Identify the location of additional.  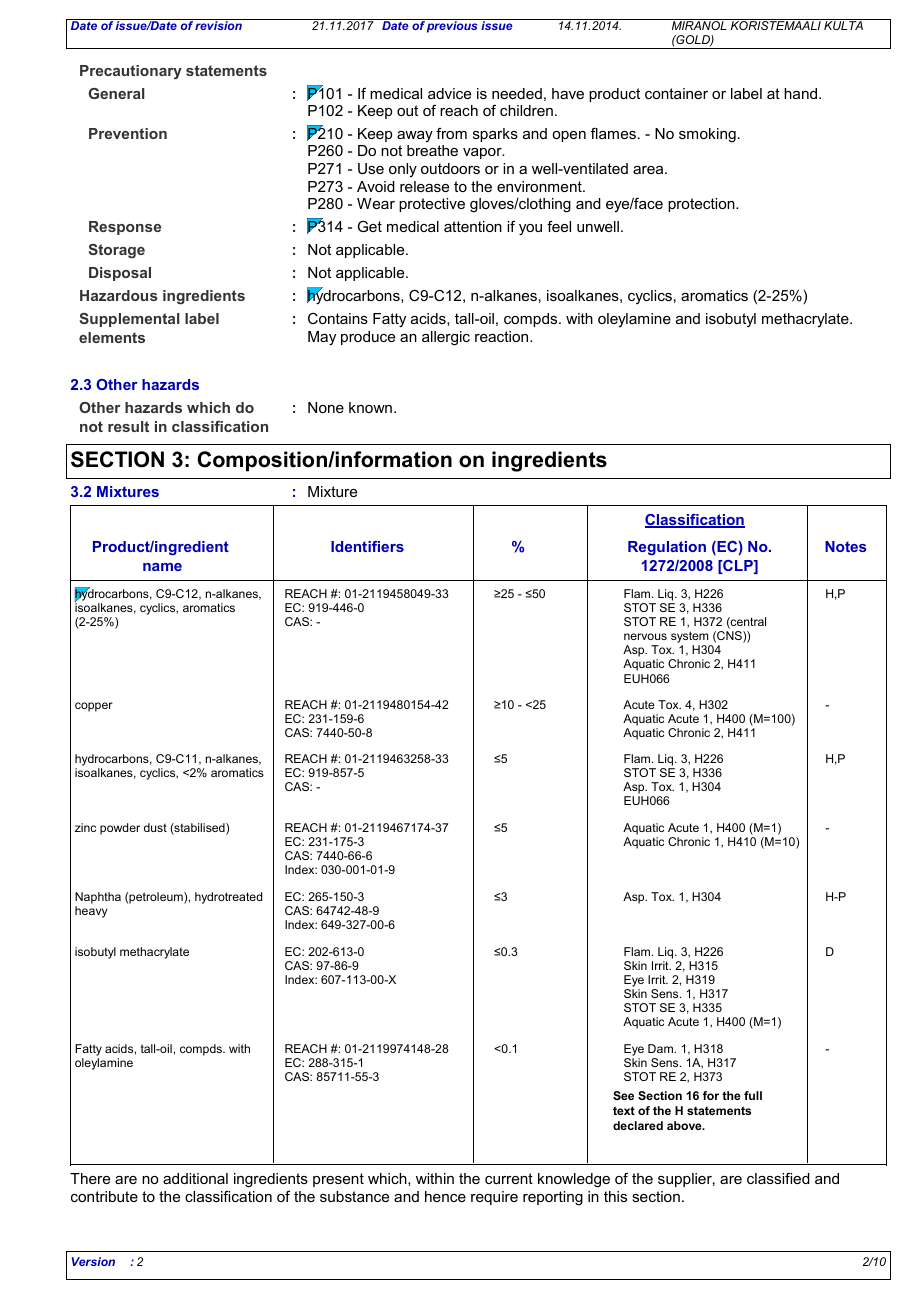
(195, 1178).
